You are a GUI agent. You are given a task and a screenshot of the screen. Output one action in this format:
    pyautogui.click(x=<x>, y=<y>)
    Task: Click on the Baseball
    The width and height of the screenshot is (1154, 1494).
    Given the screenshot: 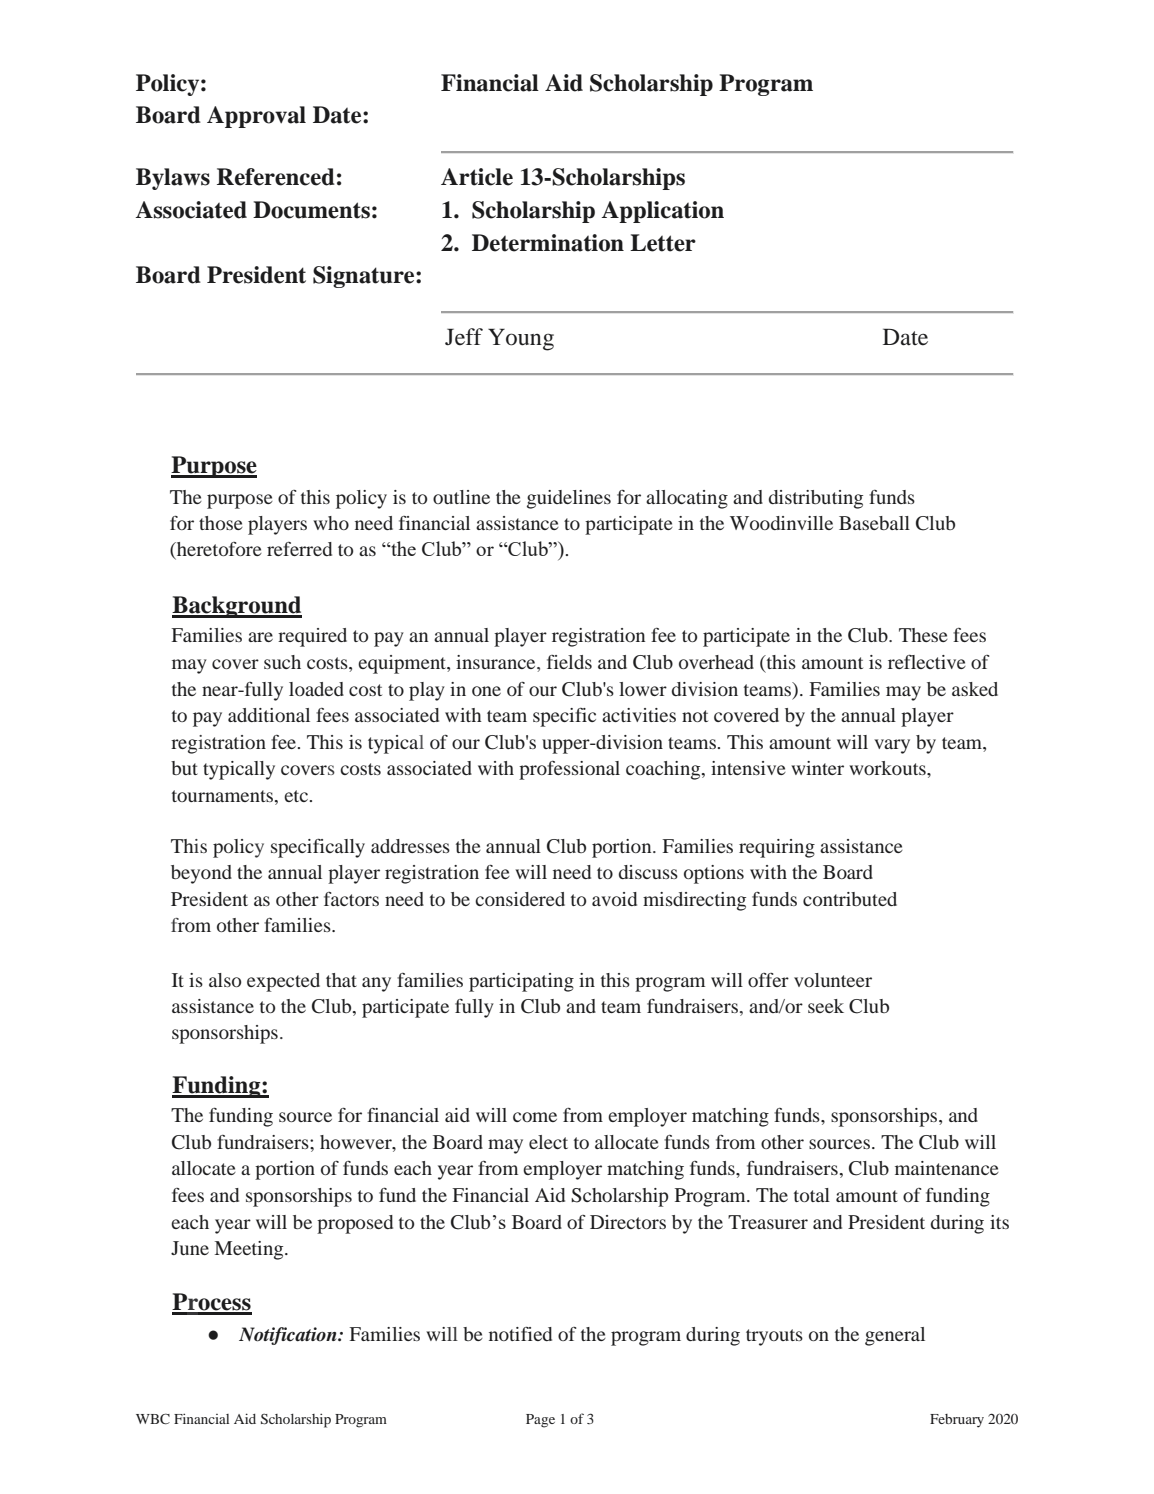 What is the action you would take?
    pyautogui.click(x=874, y=523)
